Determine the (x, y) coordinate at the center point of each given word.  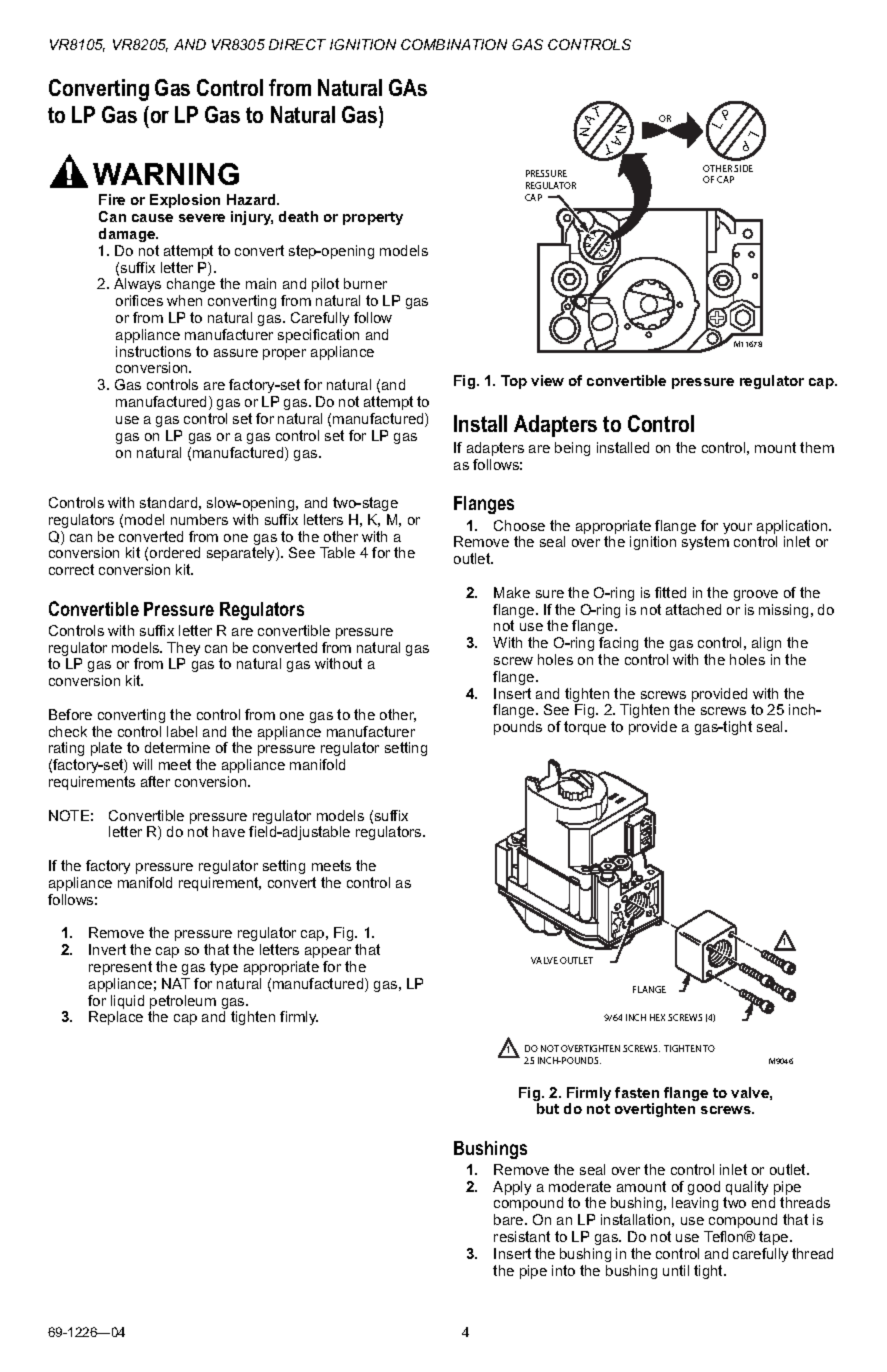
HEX (657, 1017)
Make (512, 592)
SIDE (743, 168)
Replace (116, 1018)
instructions (153, 351)
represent (120, 968)
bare (510, 1219)
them (817, 447)
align (766, 644)
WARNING (166, 174)
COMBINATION (454, 44)
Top (514, 382)
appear (328, 952)
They (183, 650)
